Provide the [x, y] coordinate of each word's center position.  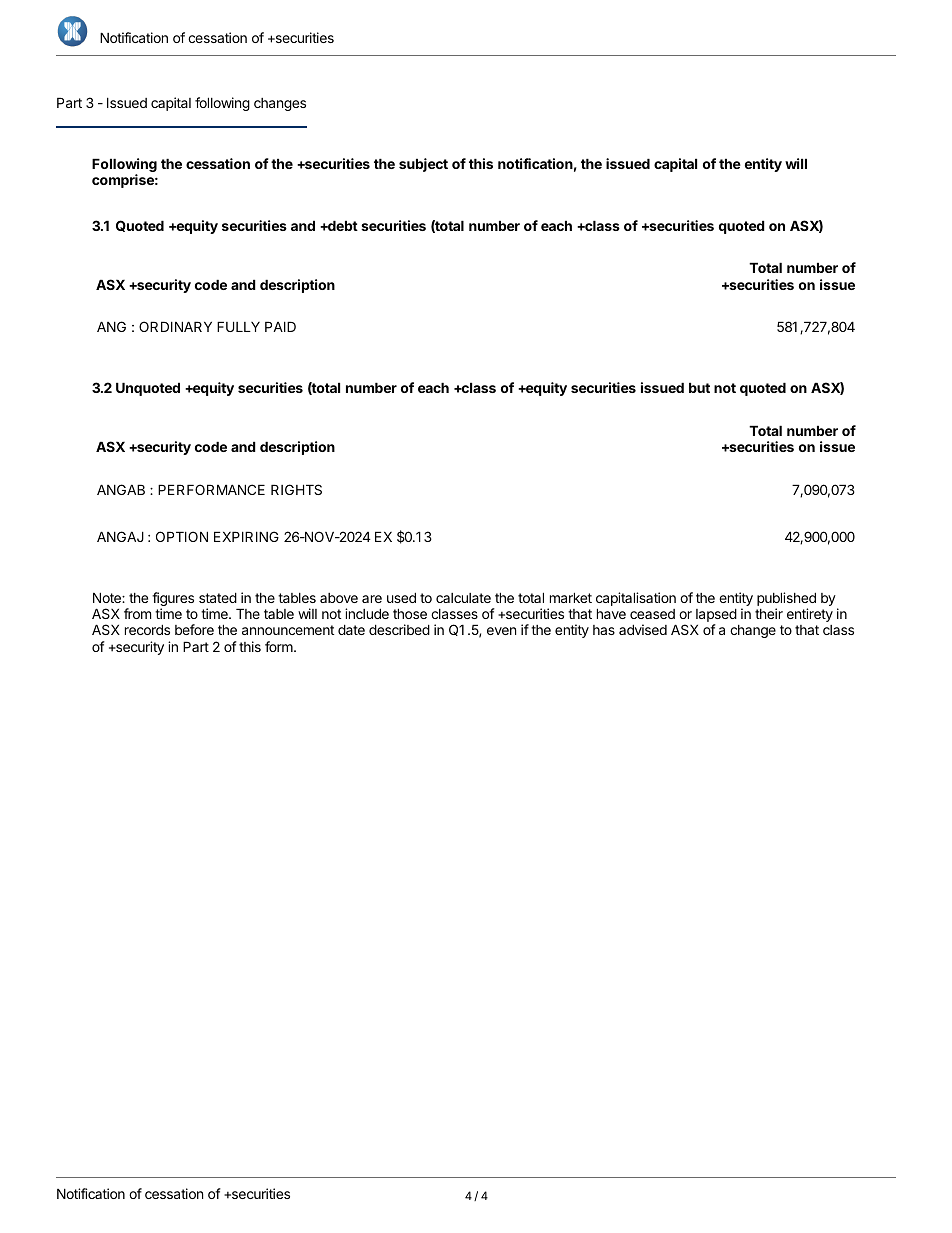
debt [342, 225]
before [194, 629]
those [410, 613]
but [699, 387]
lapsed [716, 616]
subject [423, 165]
